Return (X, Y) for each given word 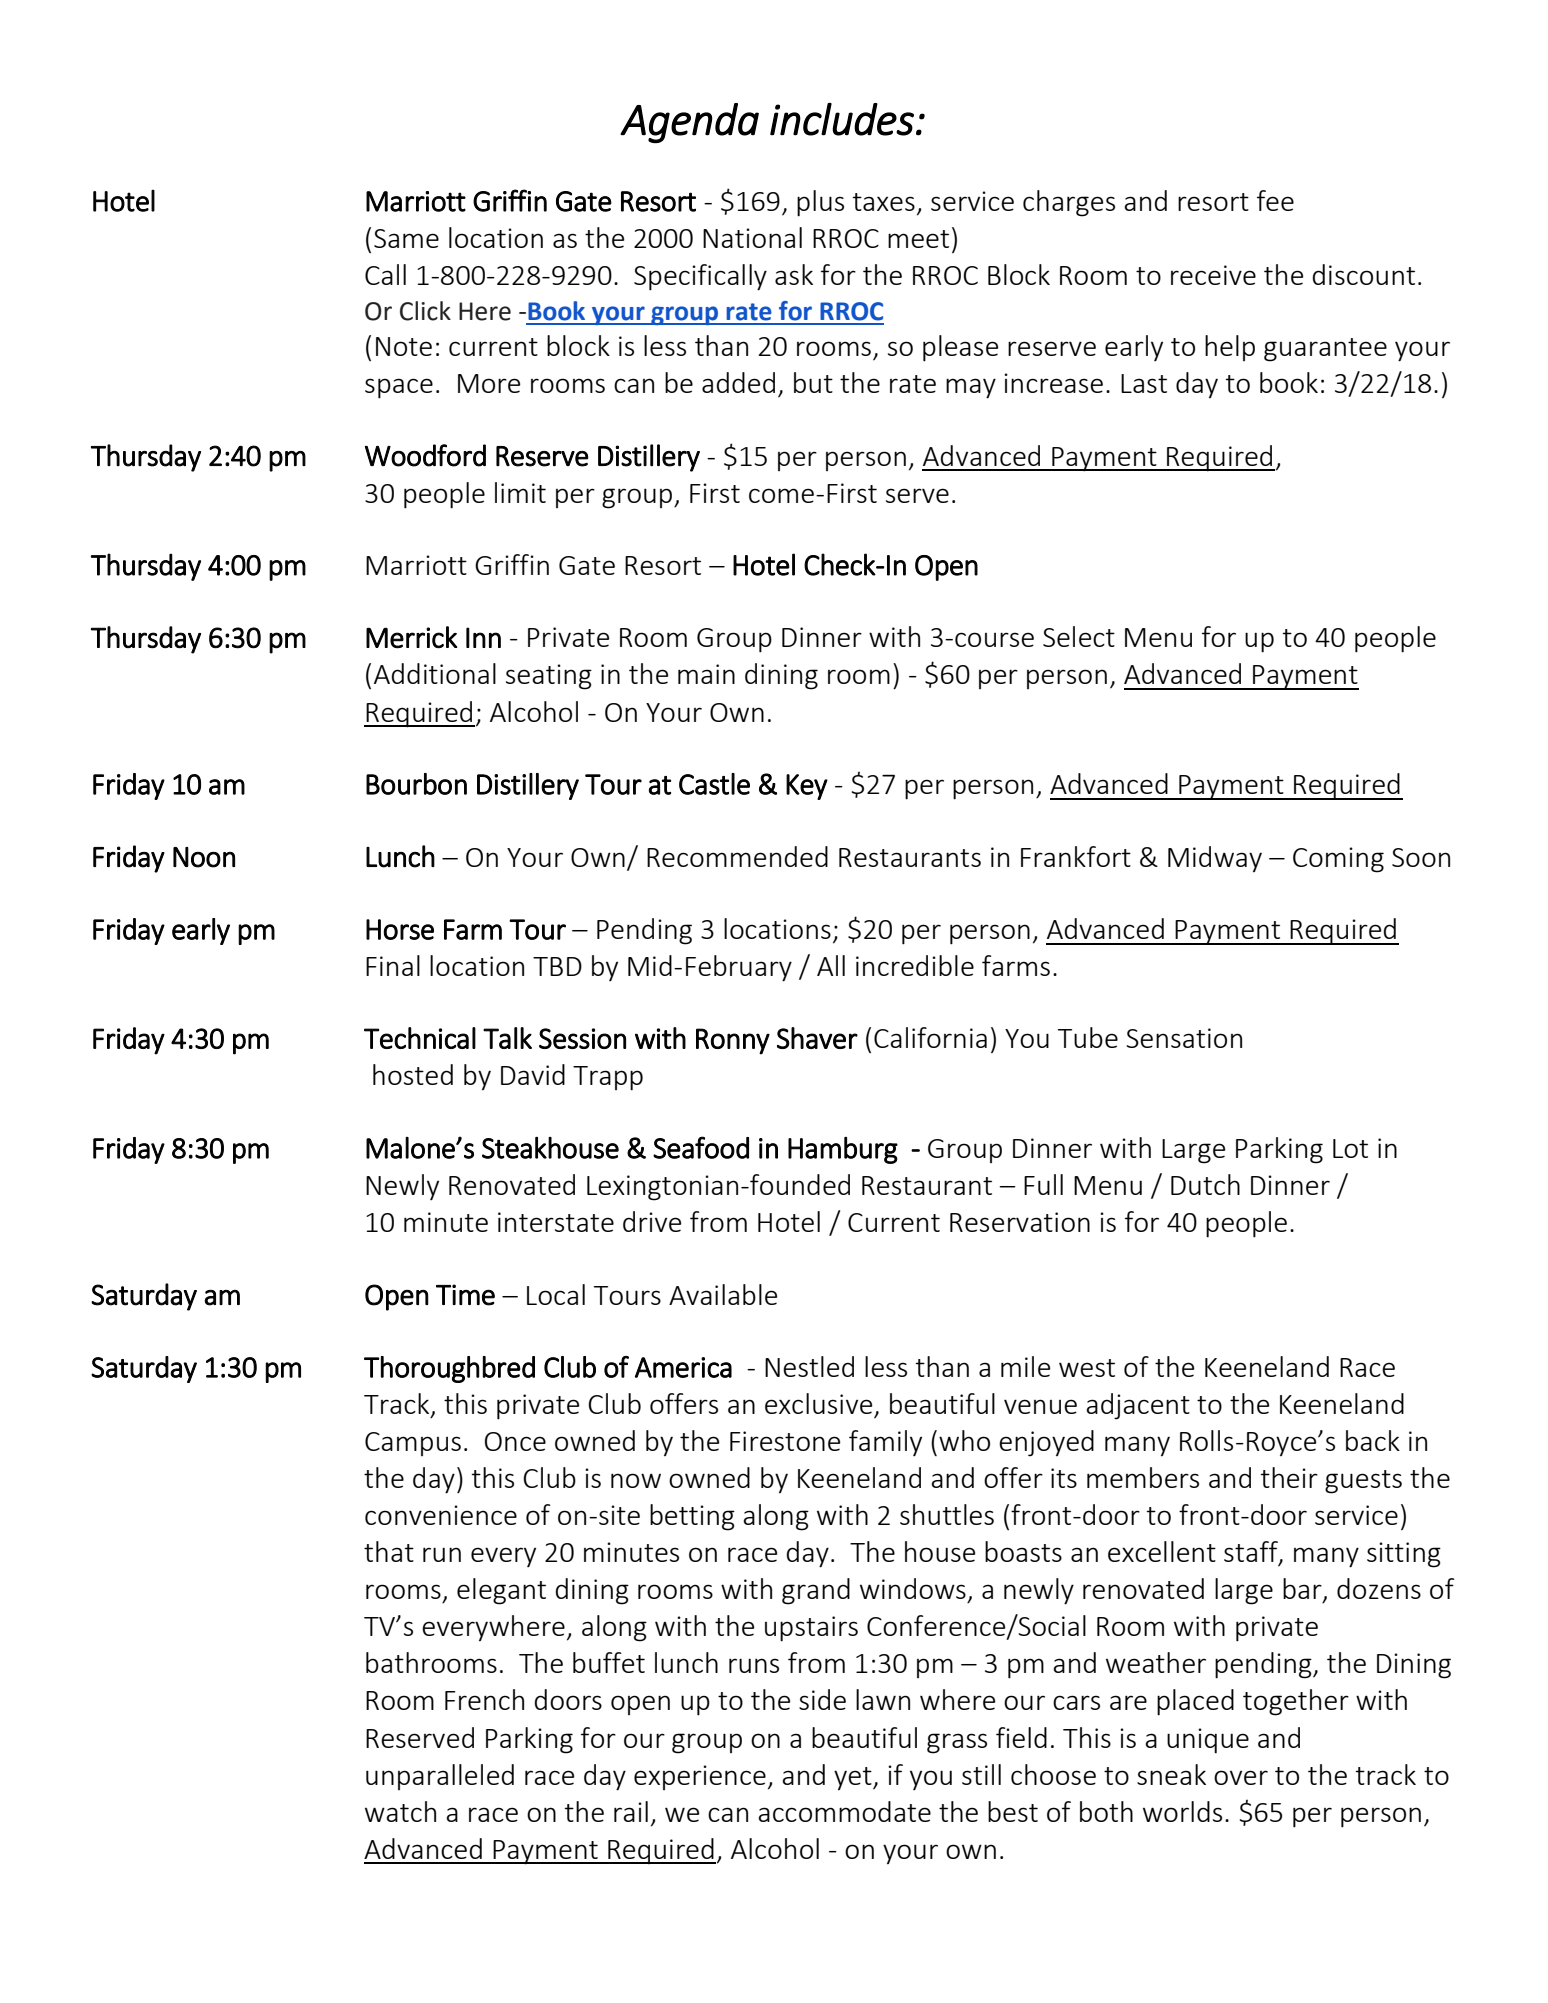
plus (820, 203)
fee (1275, 200)
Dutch (1205, 1184)
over (1241, 1777)
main (706, 674)
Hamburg (843, 1150)
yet (854, 1778)
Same (406, 238)
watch (400, 1811)
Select (1079, 636)
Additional (435, 673)
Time (465, 1295)
